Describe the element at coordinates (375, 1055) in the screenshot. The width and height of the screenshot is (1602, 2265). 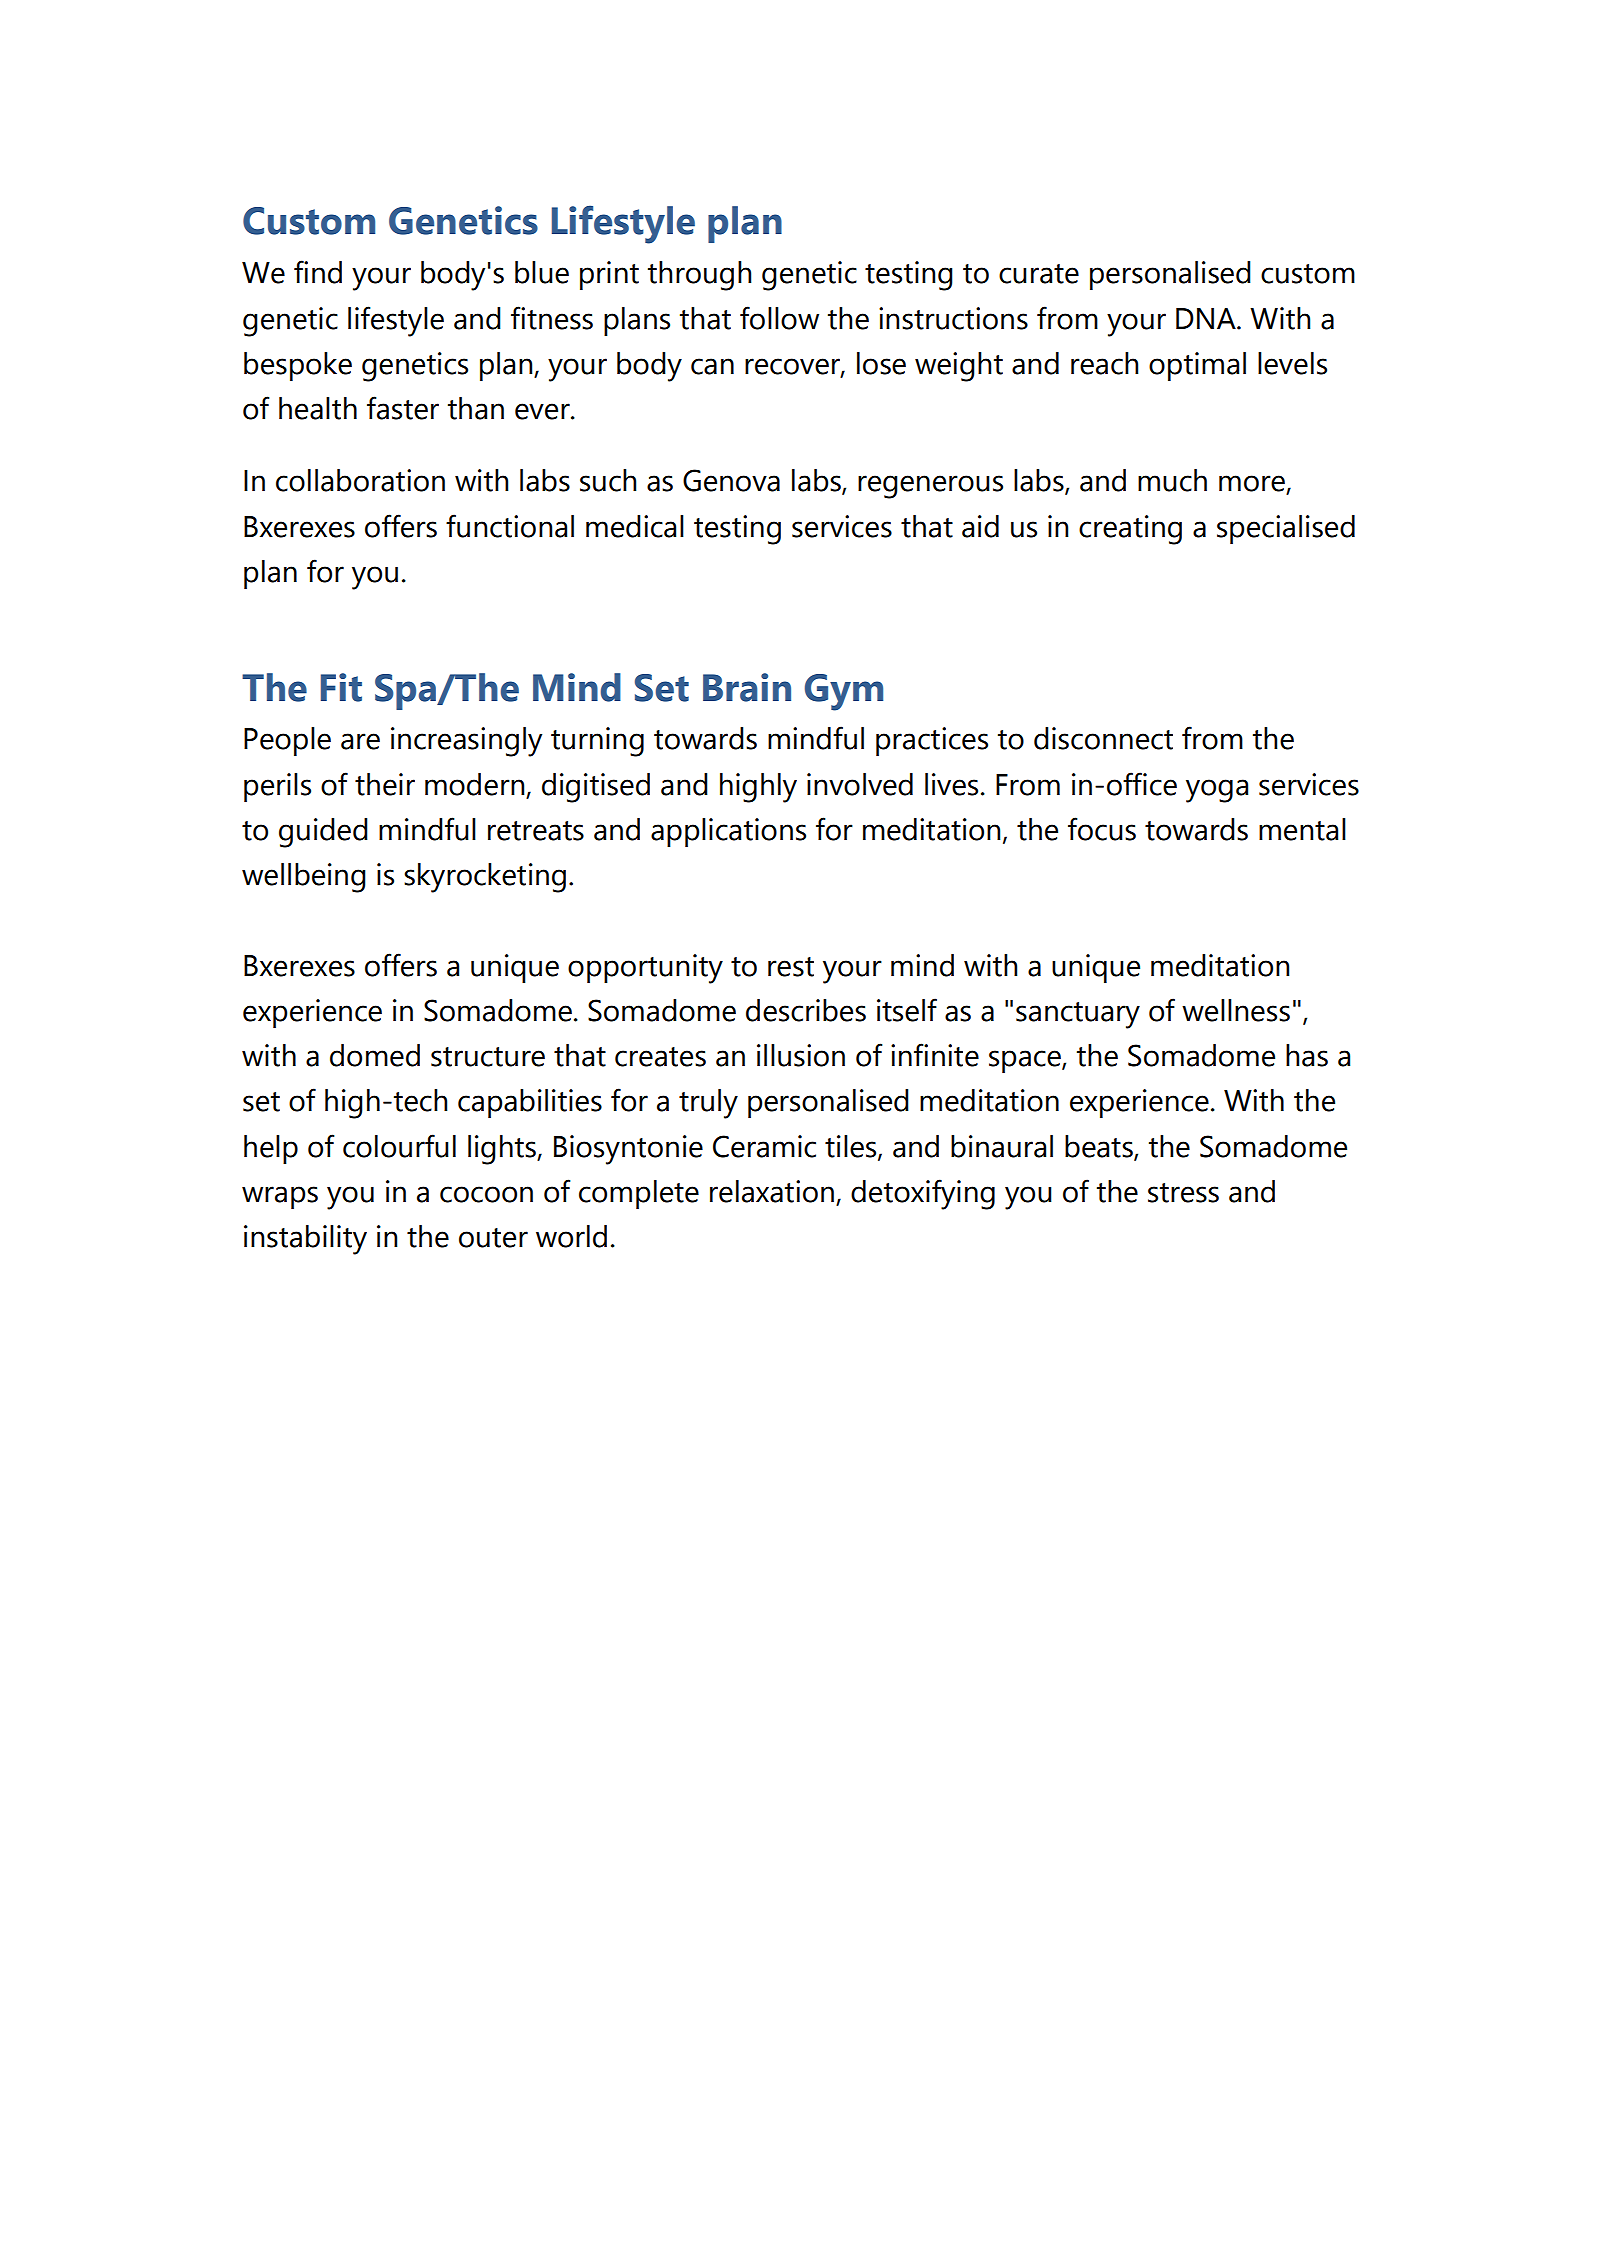
I see `domed` at that location.
